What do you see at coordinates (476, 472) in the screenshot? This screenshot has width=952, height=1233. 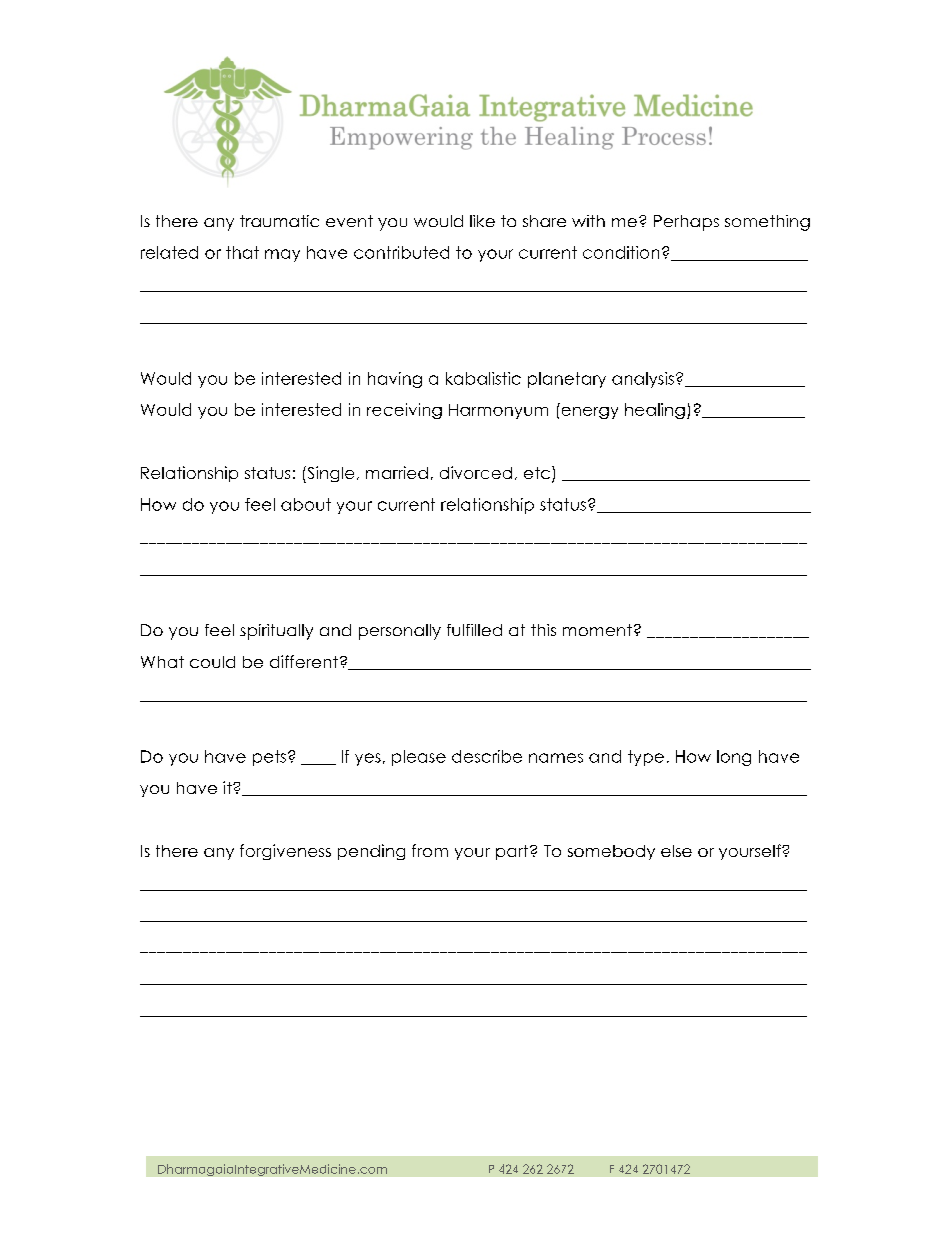 I see `divorced` at bounding box center [476, 472].
